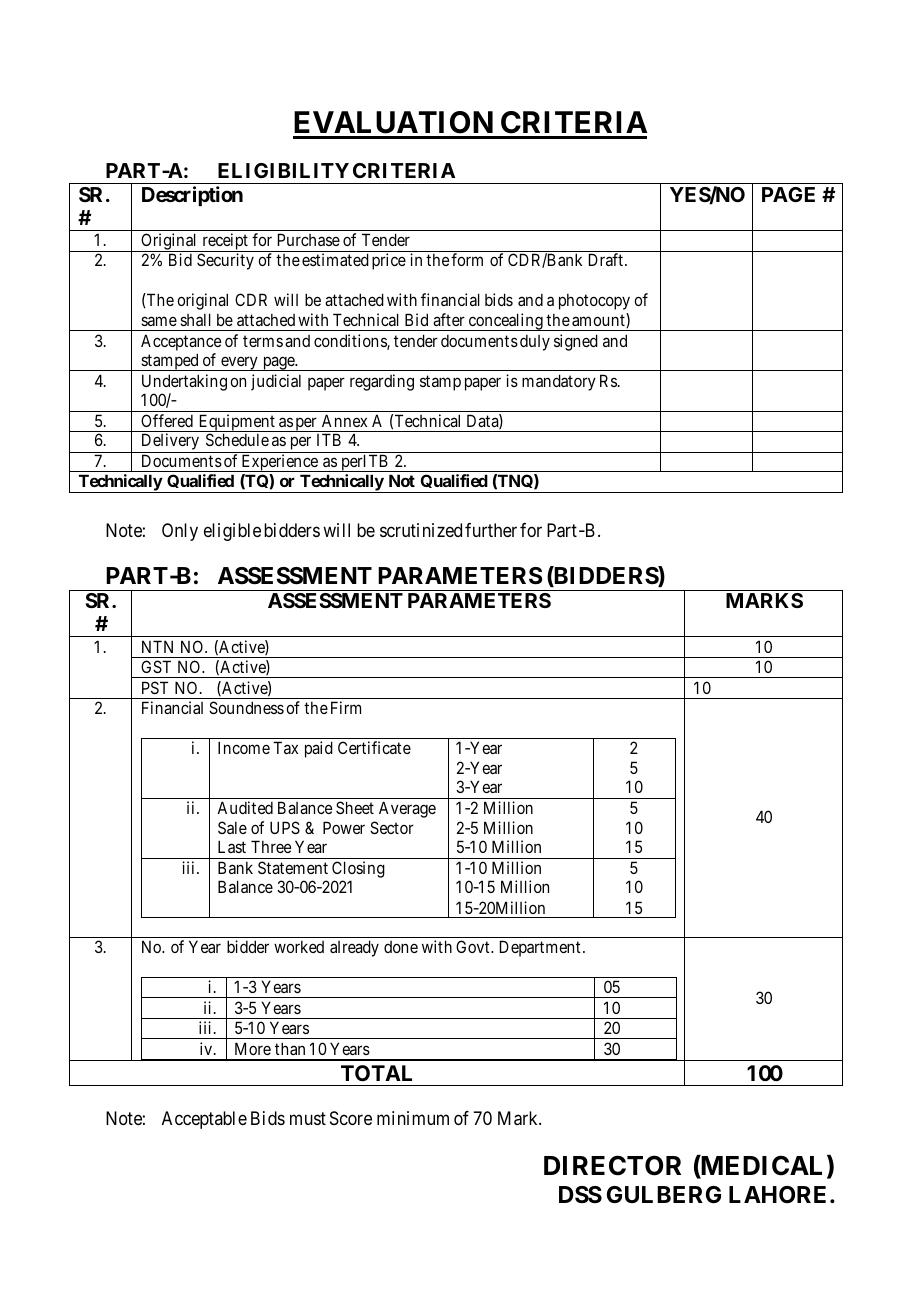 Image resolution: width=924 pixels, height=1308 pixels. What do you see at coordinates (467, 259) in the page?
I see `form` at bounding box center [467, 259].
